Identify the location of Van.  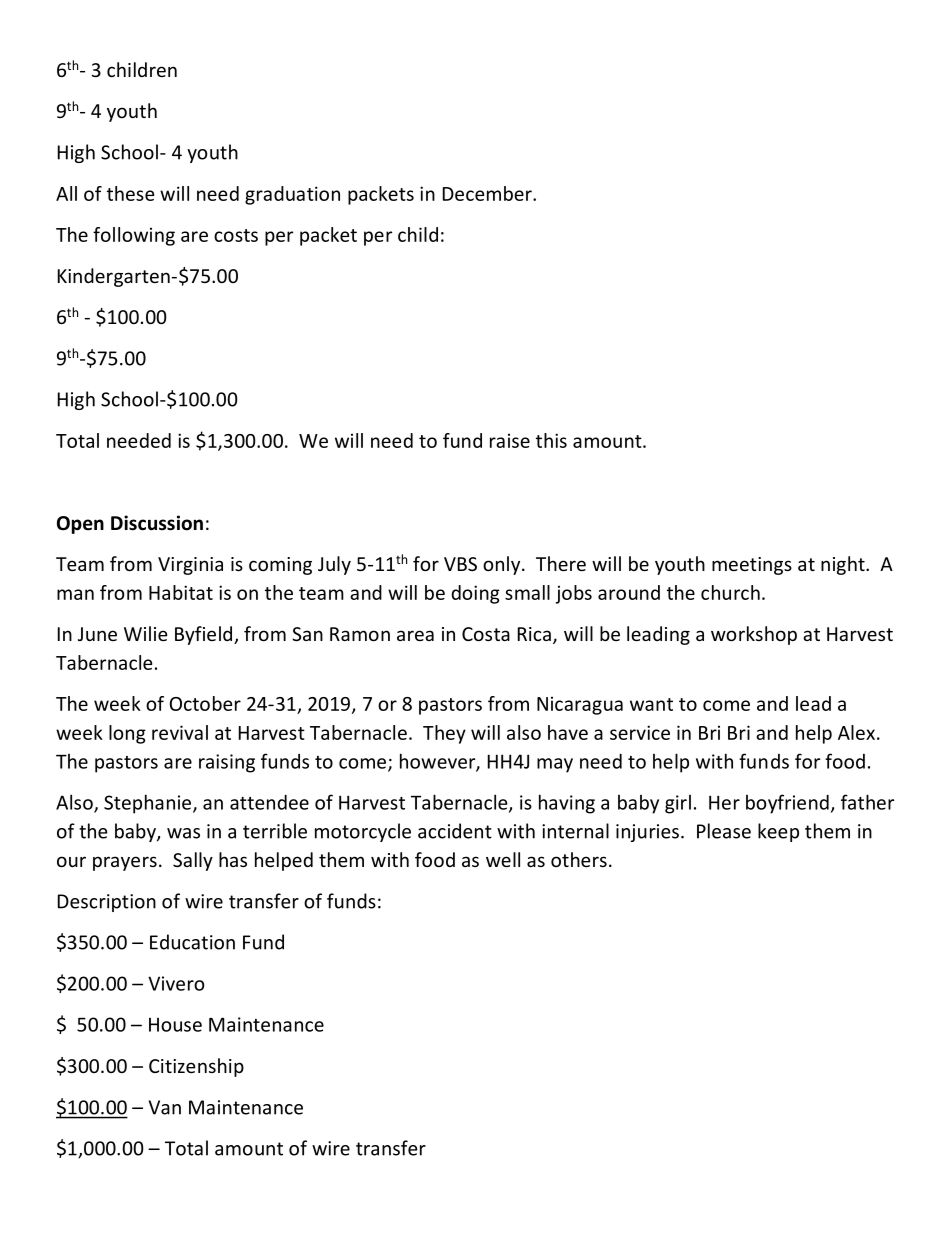
(164, 1107).
